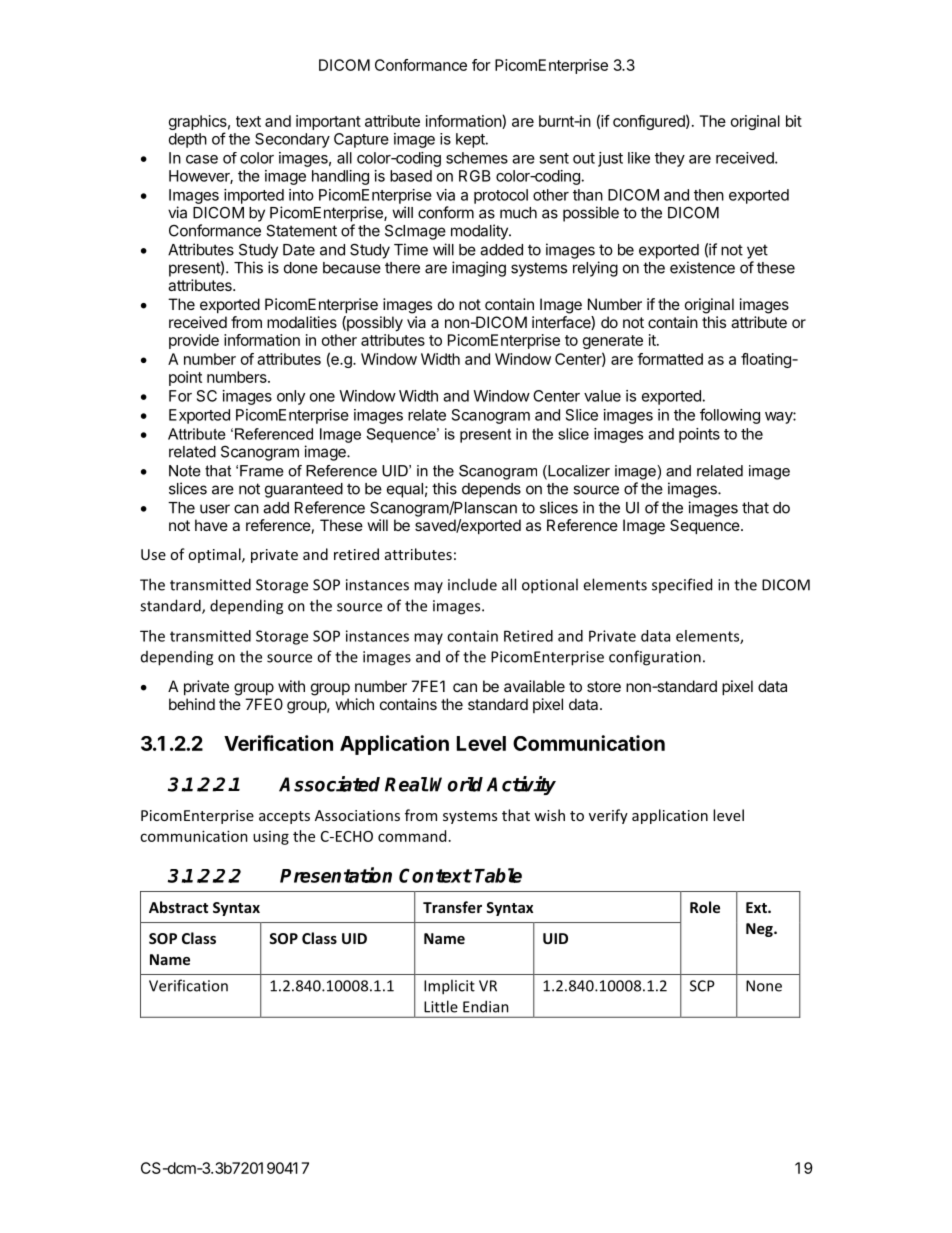 The height and width of the screenshot is (1233, 952). Describe the element at coordinates (486, 1006) in the screenshot. I see `Endian` at that location.
